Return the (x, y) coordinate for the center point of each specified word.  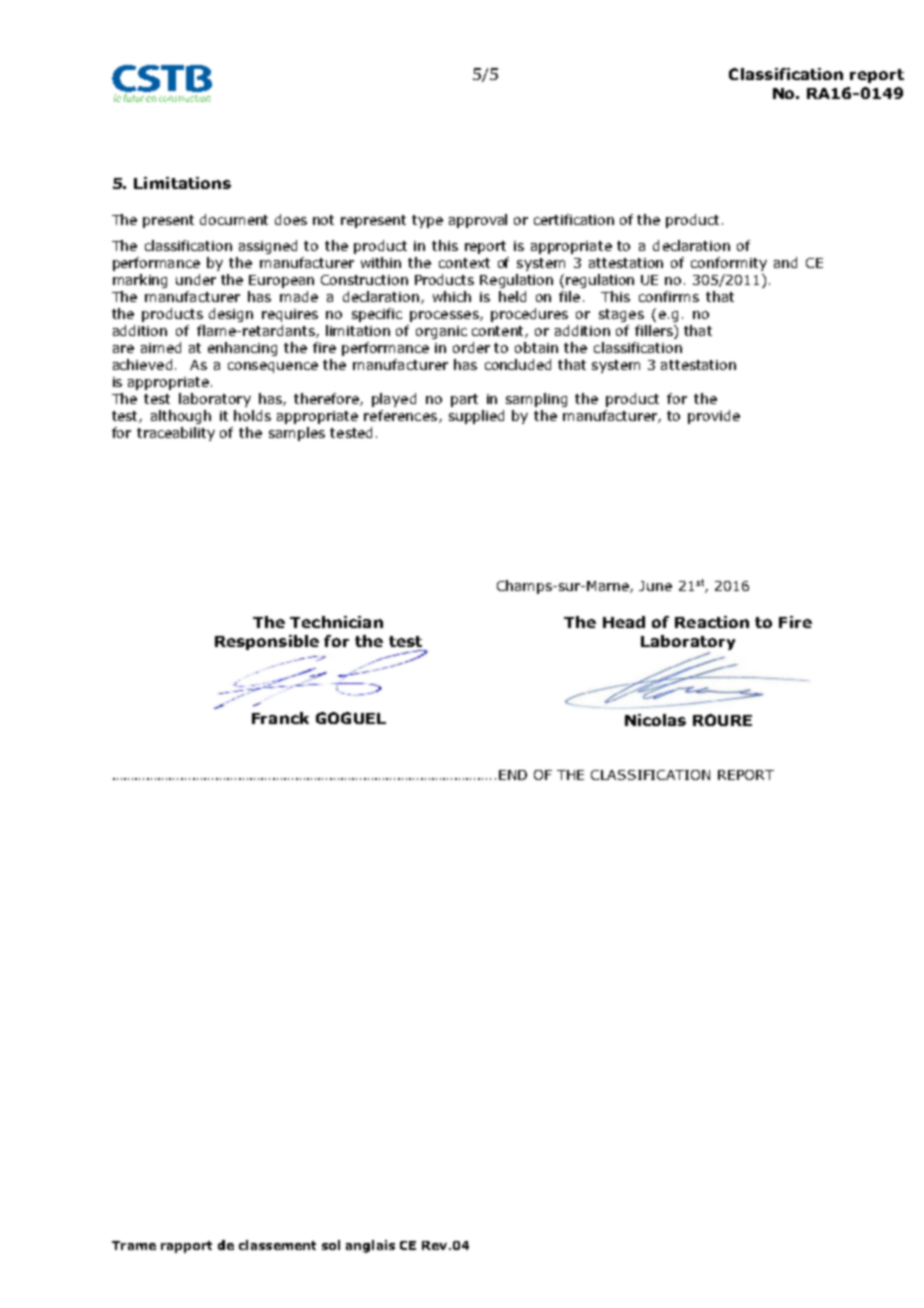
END (513, 775)
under (196, 279)
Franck (280, 718)
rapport (186, 1247)
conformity (729, 264)
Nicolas (655, 720)
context (464, 263)
